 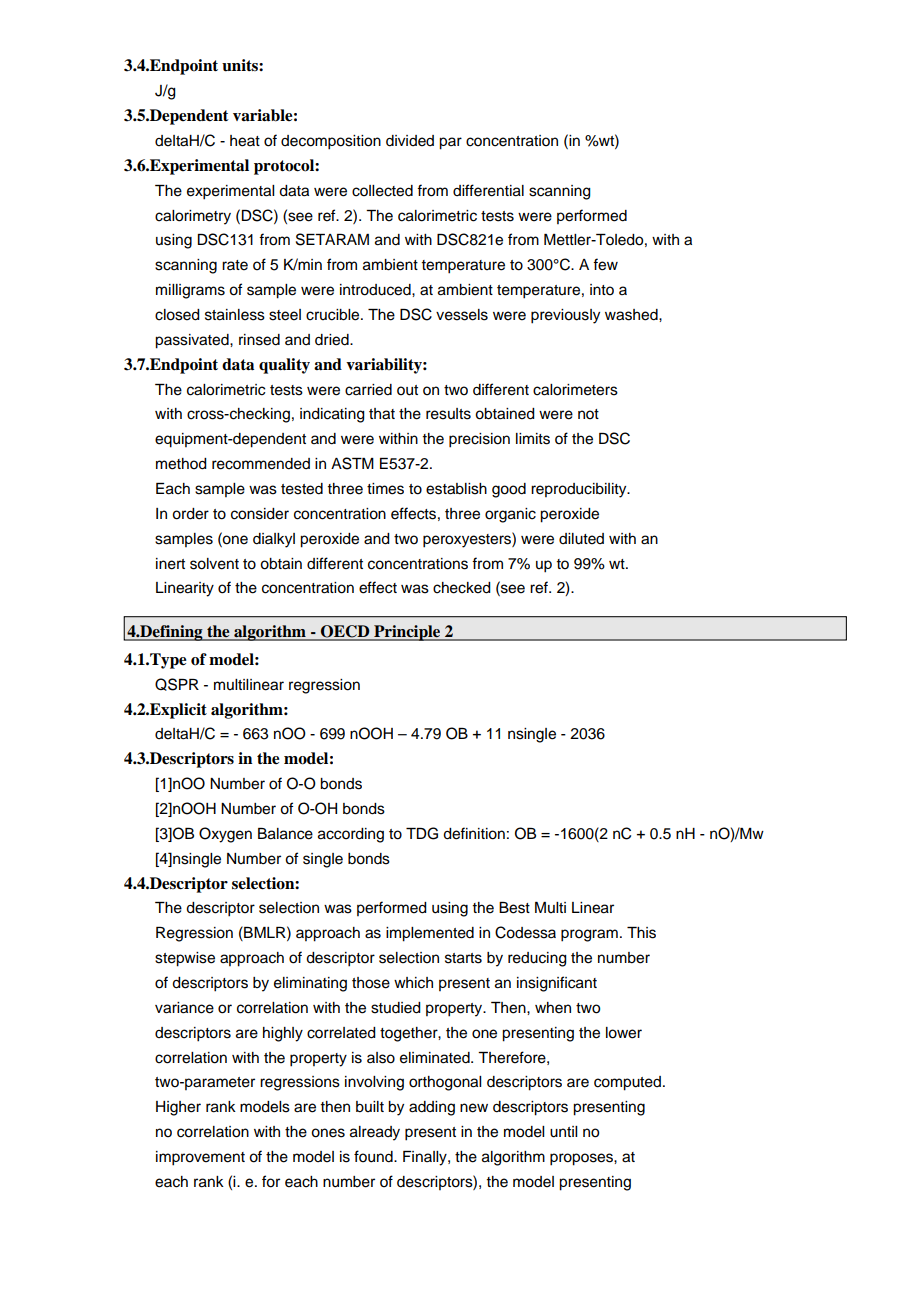 I want to click on definition, so click(x=474, y=833).
